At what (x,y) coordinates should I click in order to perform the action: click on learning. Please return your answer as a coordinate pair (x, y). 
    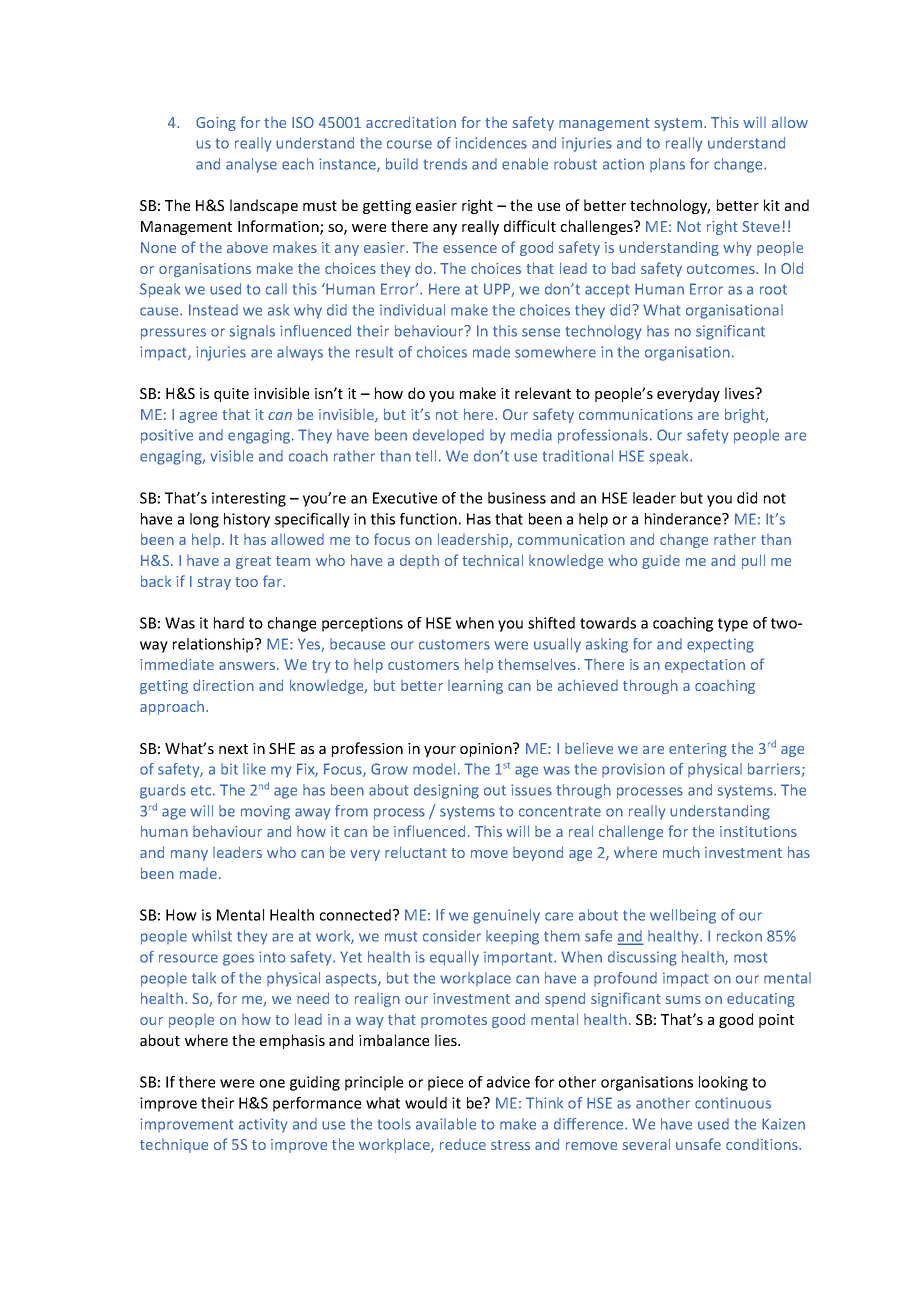
    Looking at the image, I should click on (475, 687).
